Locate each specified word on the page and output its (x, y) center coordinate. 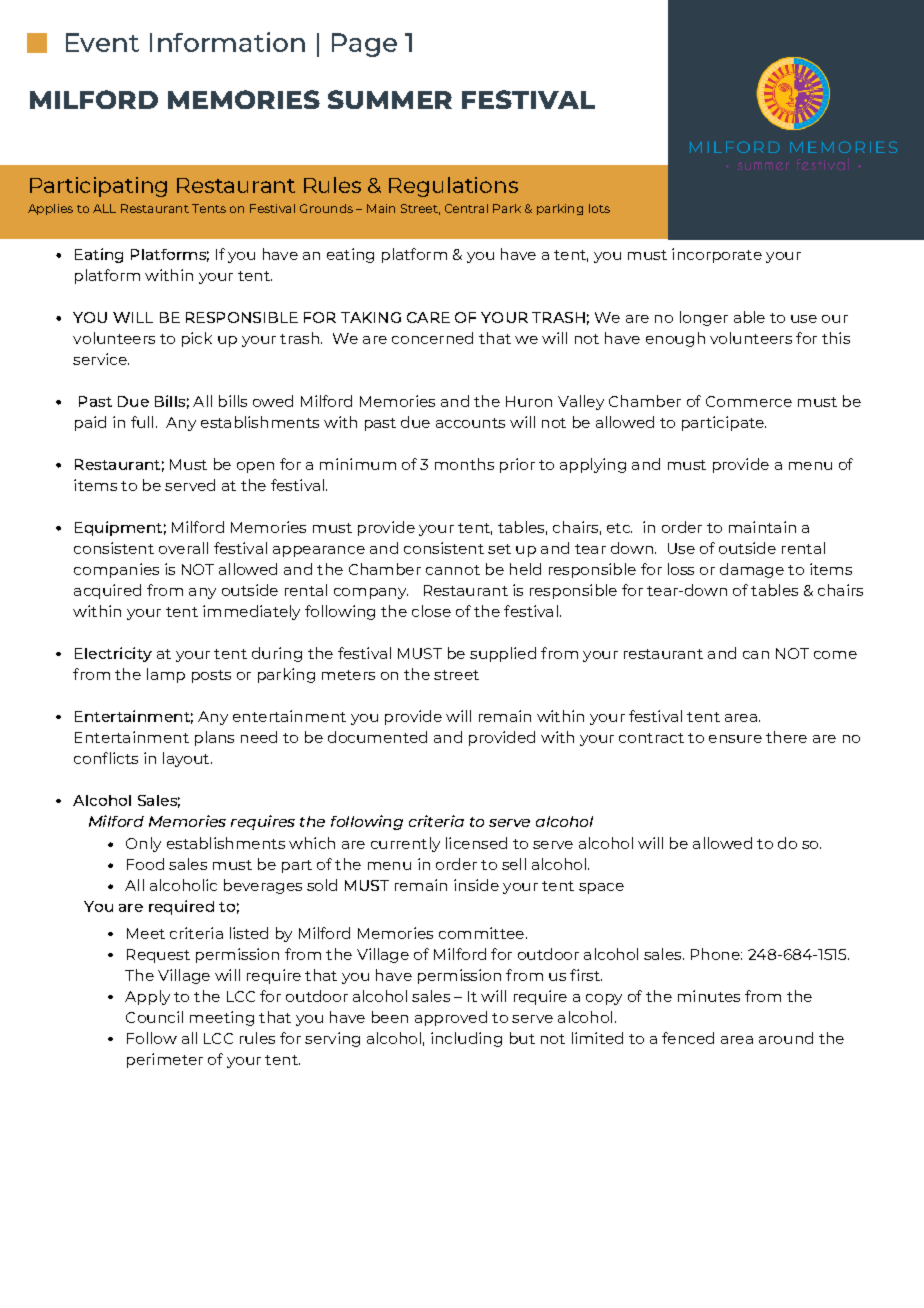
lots (599, 208)
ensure (735, 739)
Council (154, 1017)
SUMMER (390, 99)
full (142, 422)
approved (451, 1018)
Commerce (749, 401)
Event (102, 42)
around (786, 1038)
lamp (166, 675)
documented (377, 737)
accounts (470, 423)
